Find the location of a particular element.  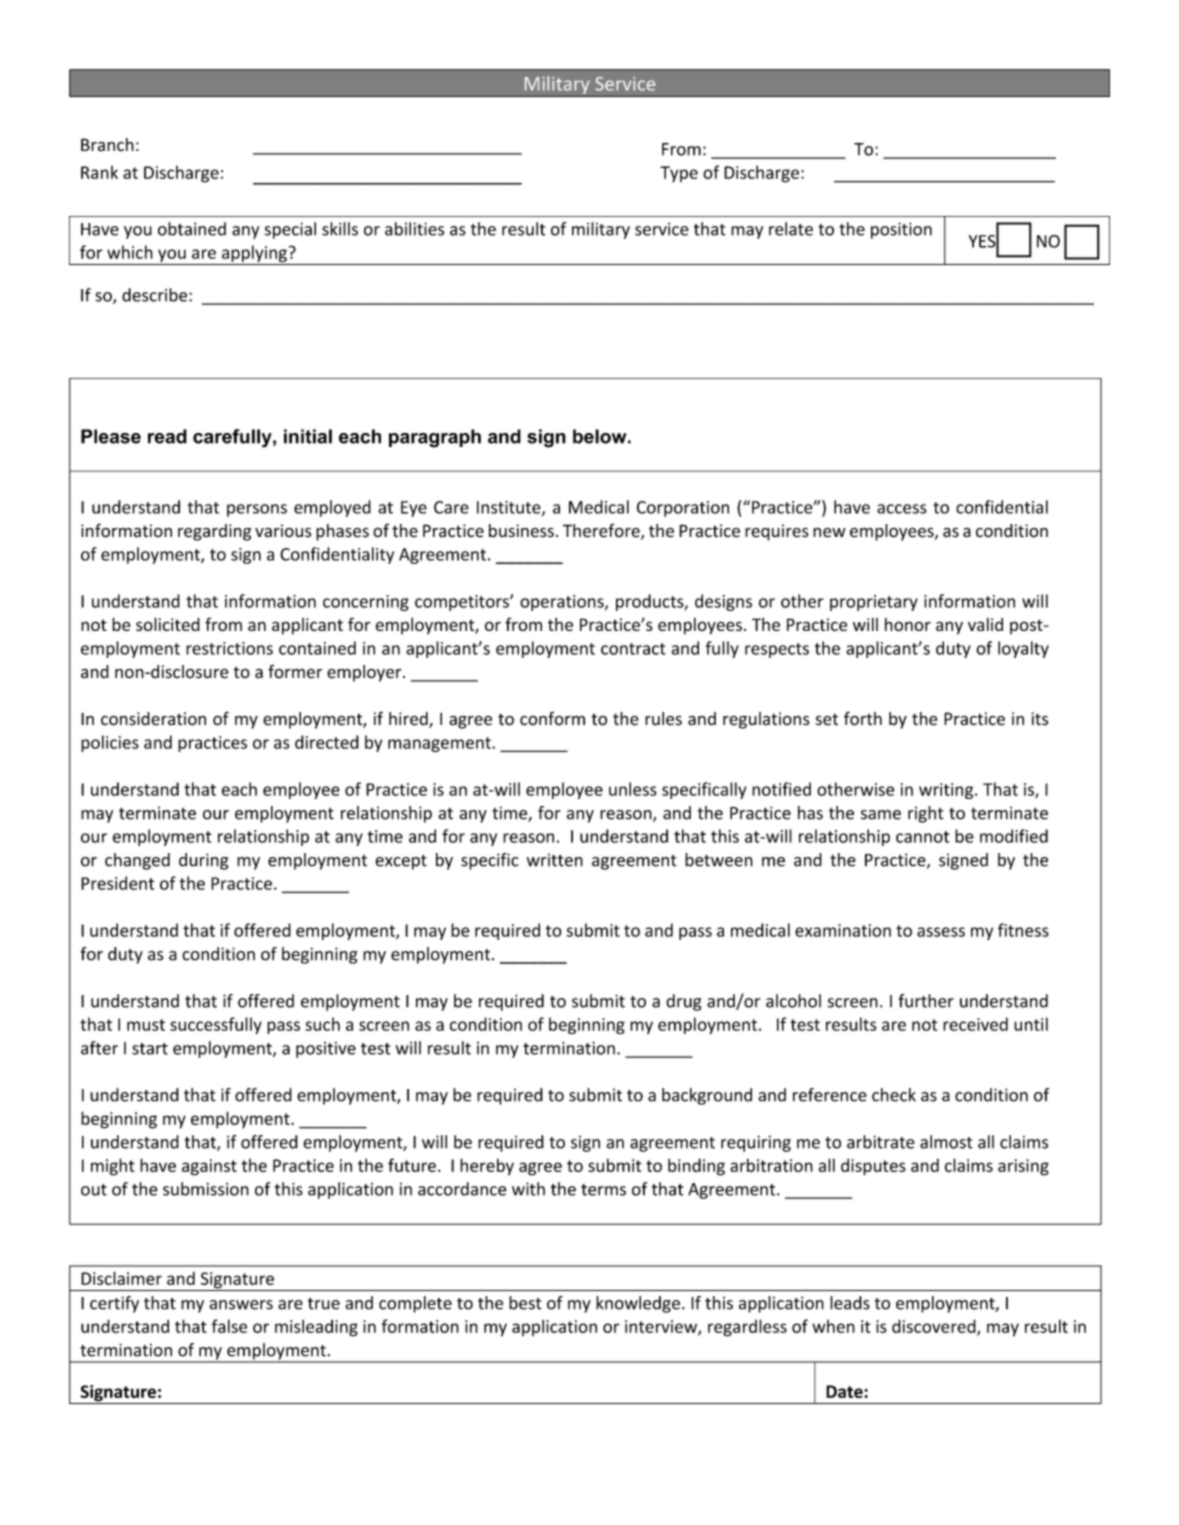

read is located at coordinates (167, 436).
